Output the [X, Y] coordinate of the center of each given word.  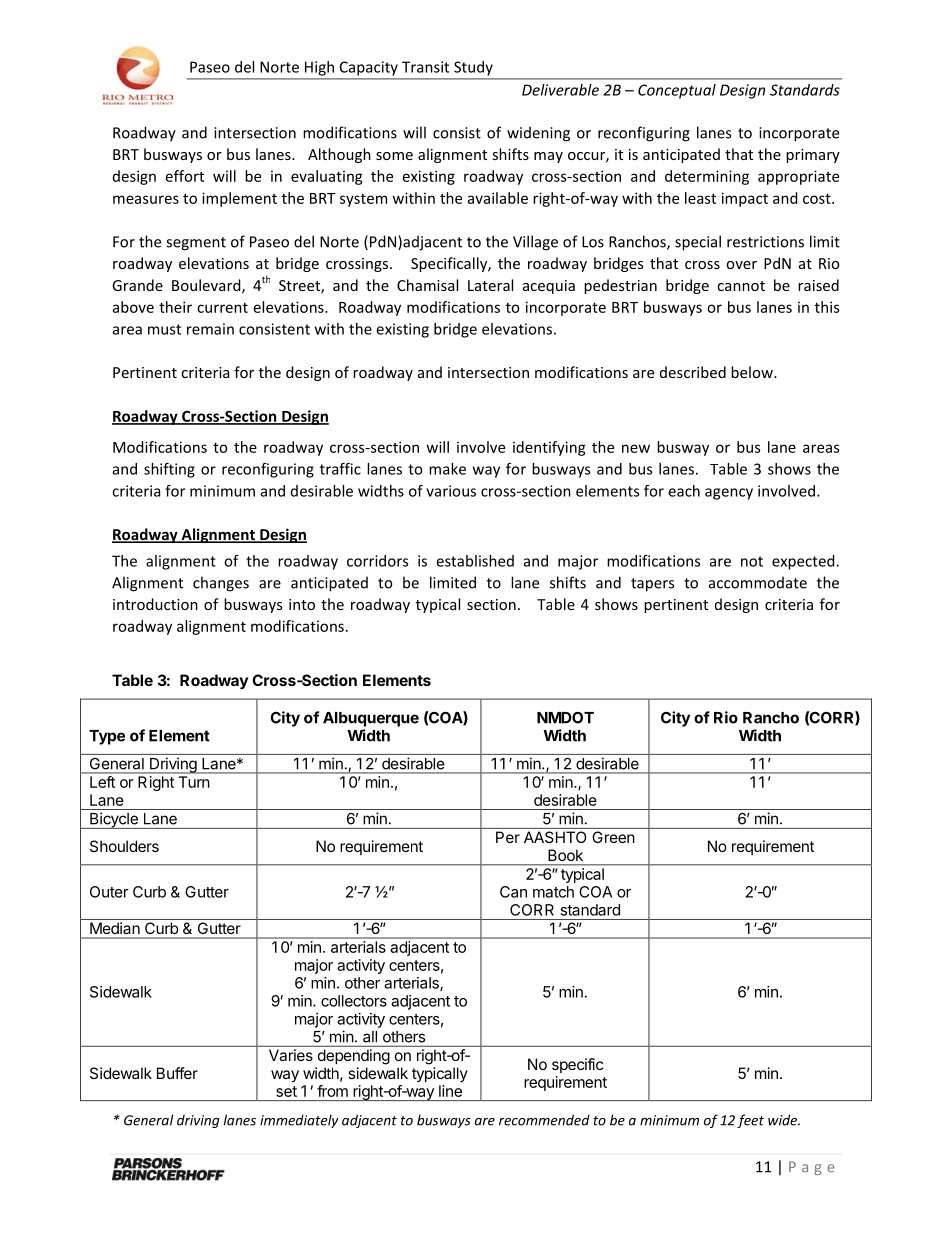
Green [613, 837]
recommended [544, 1120]
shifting [169, 470]
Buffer [177, 1073]
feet [750, 1121]
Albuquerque [371, 719]
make [447, 469]
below [753, 372]
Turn [194, 782]
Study [473, 68]
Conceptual [677, 91]
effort [185, 176]
